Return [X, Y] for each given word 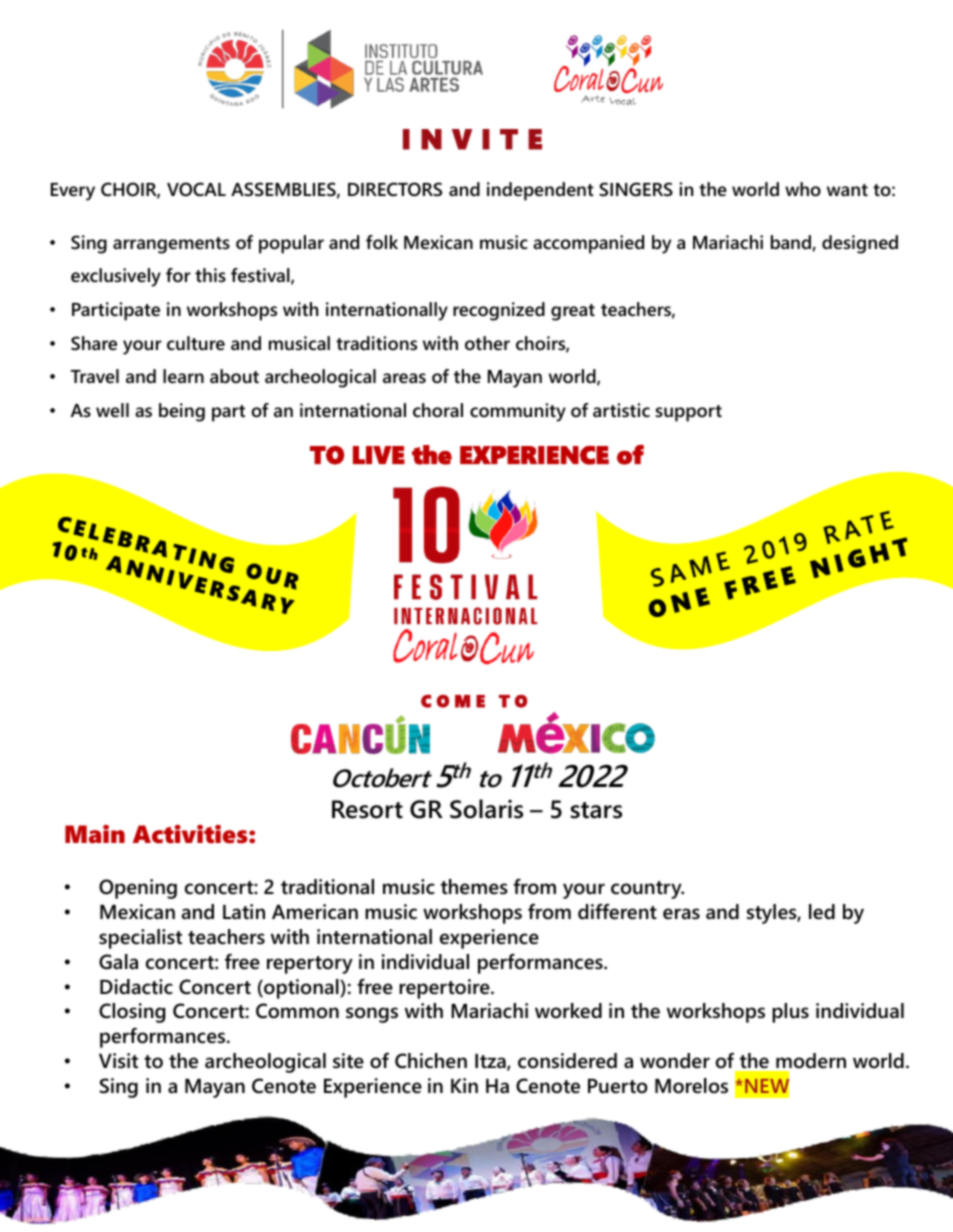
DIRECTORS [395, 189]
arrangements [171, 245]
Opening [138, 889]
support [688, 413]
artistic [621, 410]
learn [183, 376]
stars [596, 810]
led [822, 912]
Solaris [486, 809]
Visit [118, 1061]
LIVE [379, 455]
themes [474, 887]
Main [95, 834]
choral [438, 410]
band [792, 243]
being [182, 412]
